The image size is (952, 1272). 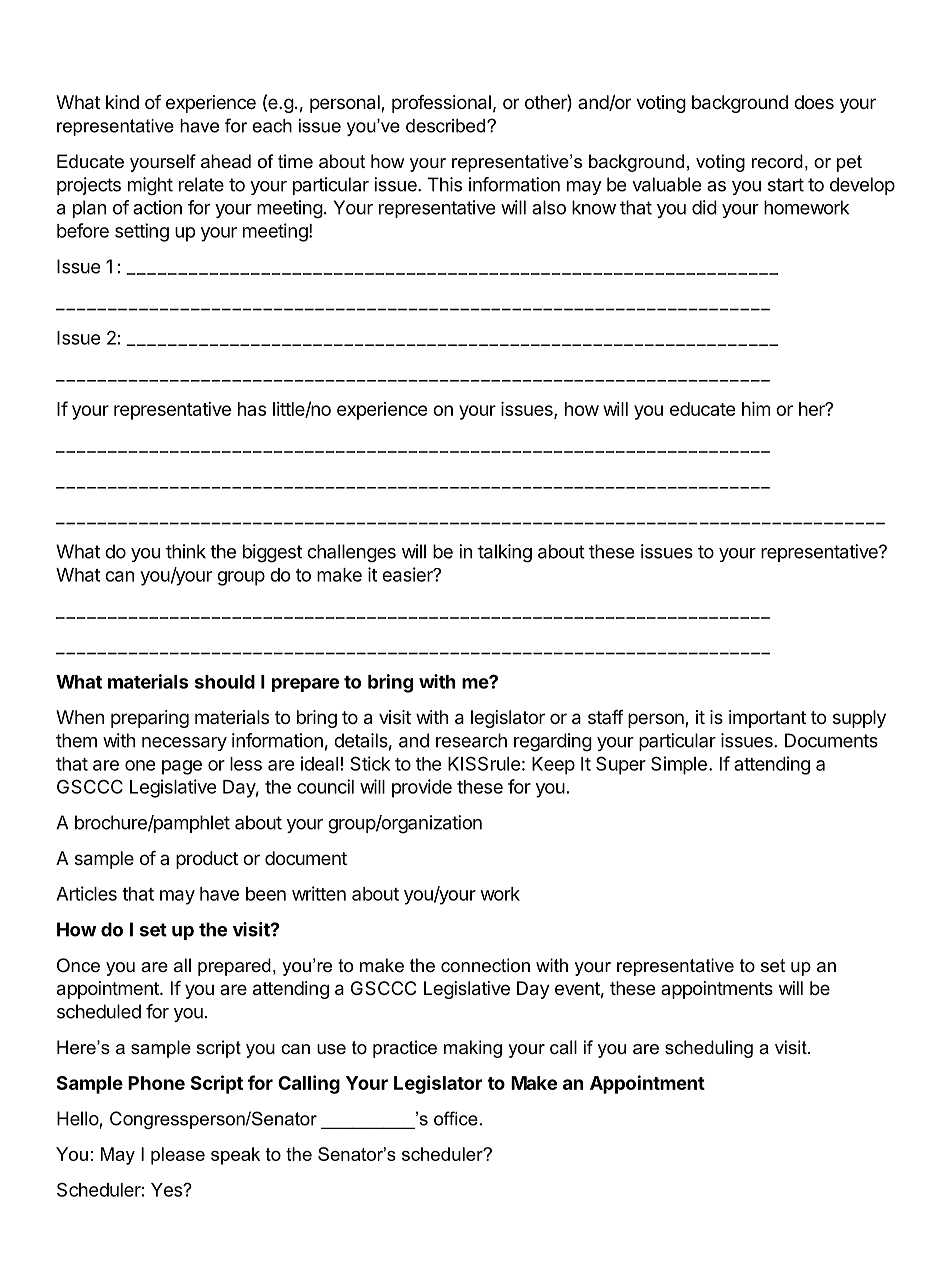 I want to click on ahead, so click(x=226, y=161).
